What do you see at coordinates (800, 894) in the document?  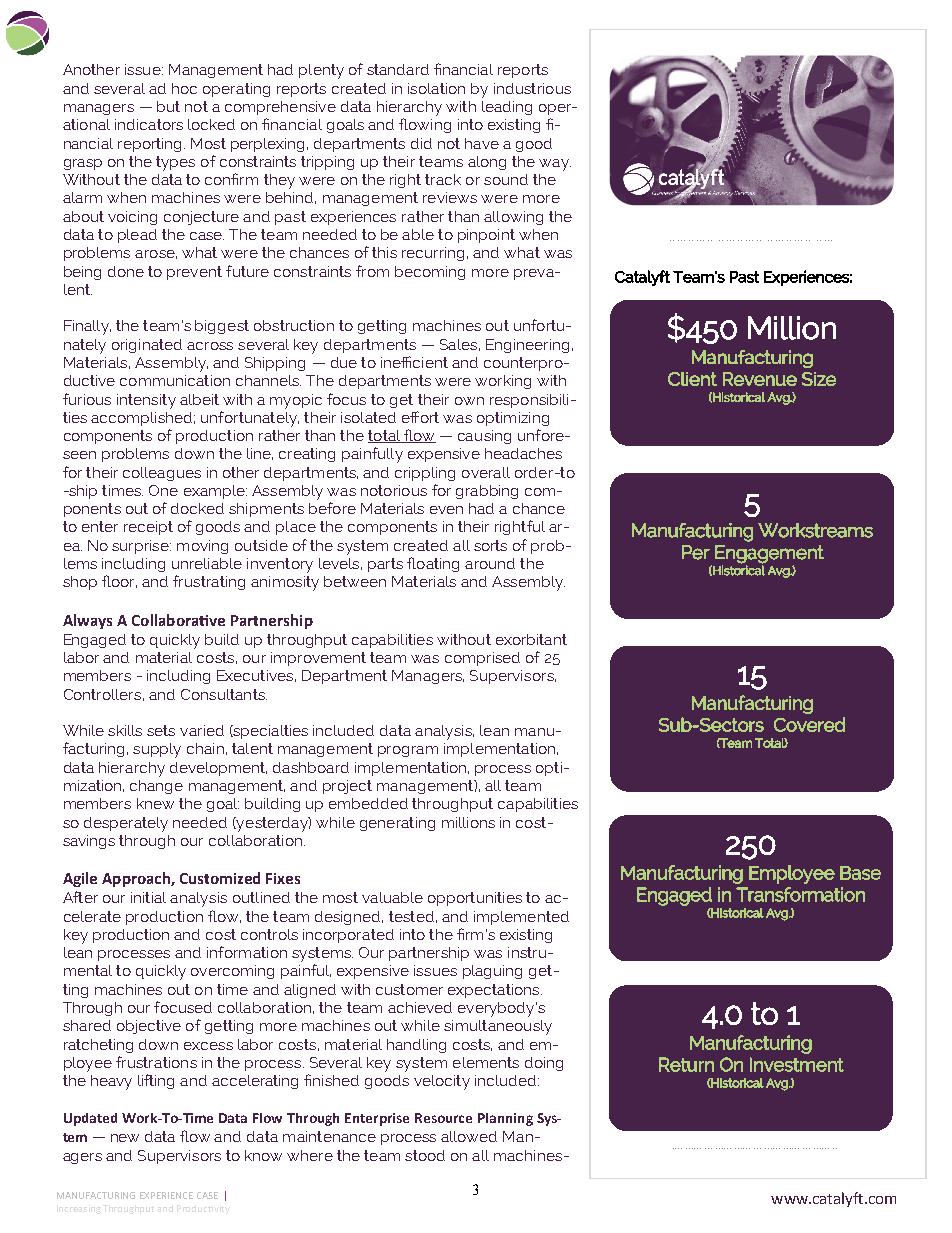 I see `Transformation` at bounding box center [800, 894].
